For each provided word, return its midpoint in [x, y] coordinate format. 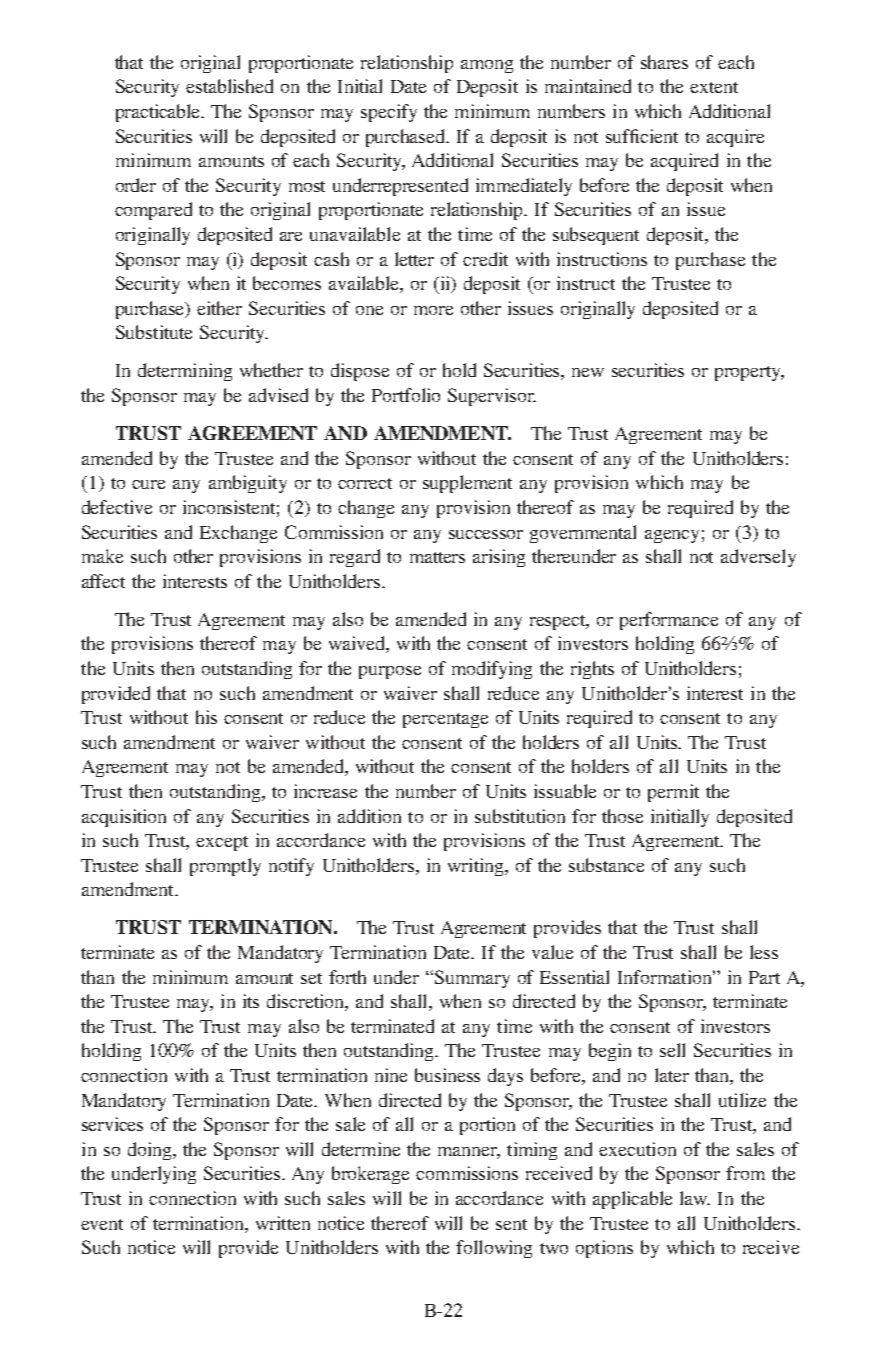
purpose [390, 672]
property [749, 373]
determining [185, 372]
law [695, 1198]
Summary [472, 979]
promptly [225, 867]
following [494, 1249]
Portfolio [406, 395]
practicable [159, 113]
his [206, 717]
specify [389, 113]
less [764, 952]
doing [151, 1151]
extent [714, 87]
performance [669, 621]
